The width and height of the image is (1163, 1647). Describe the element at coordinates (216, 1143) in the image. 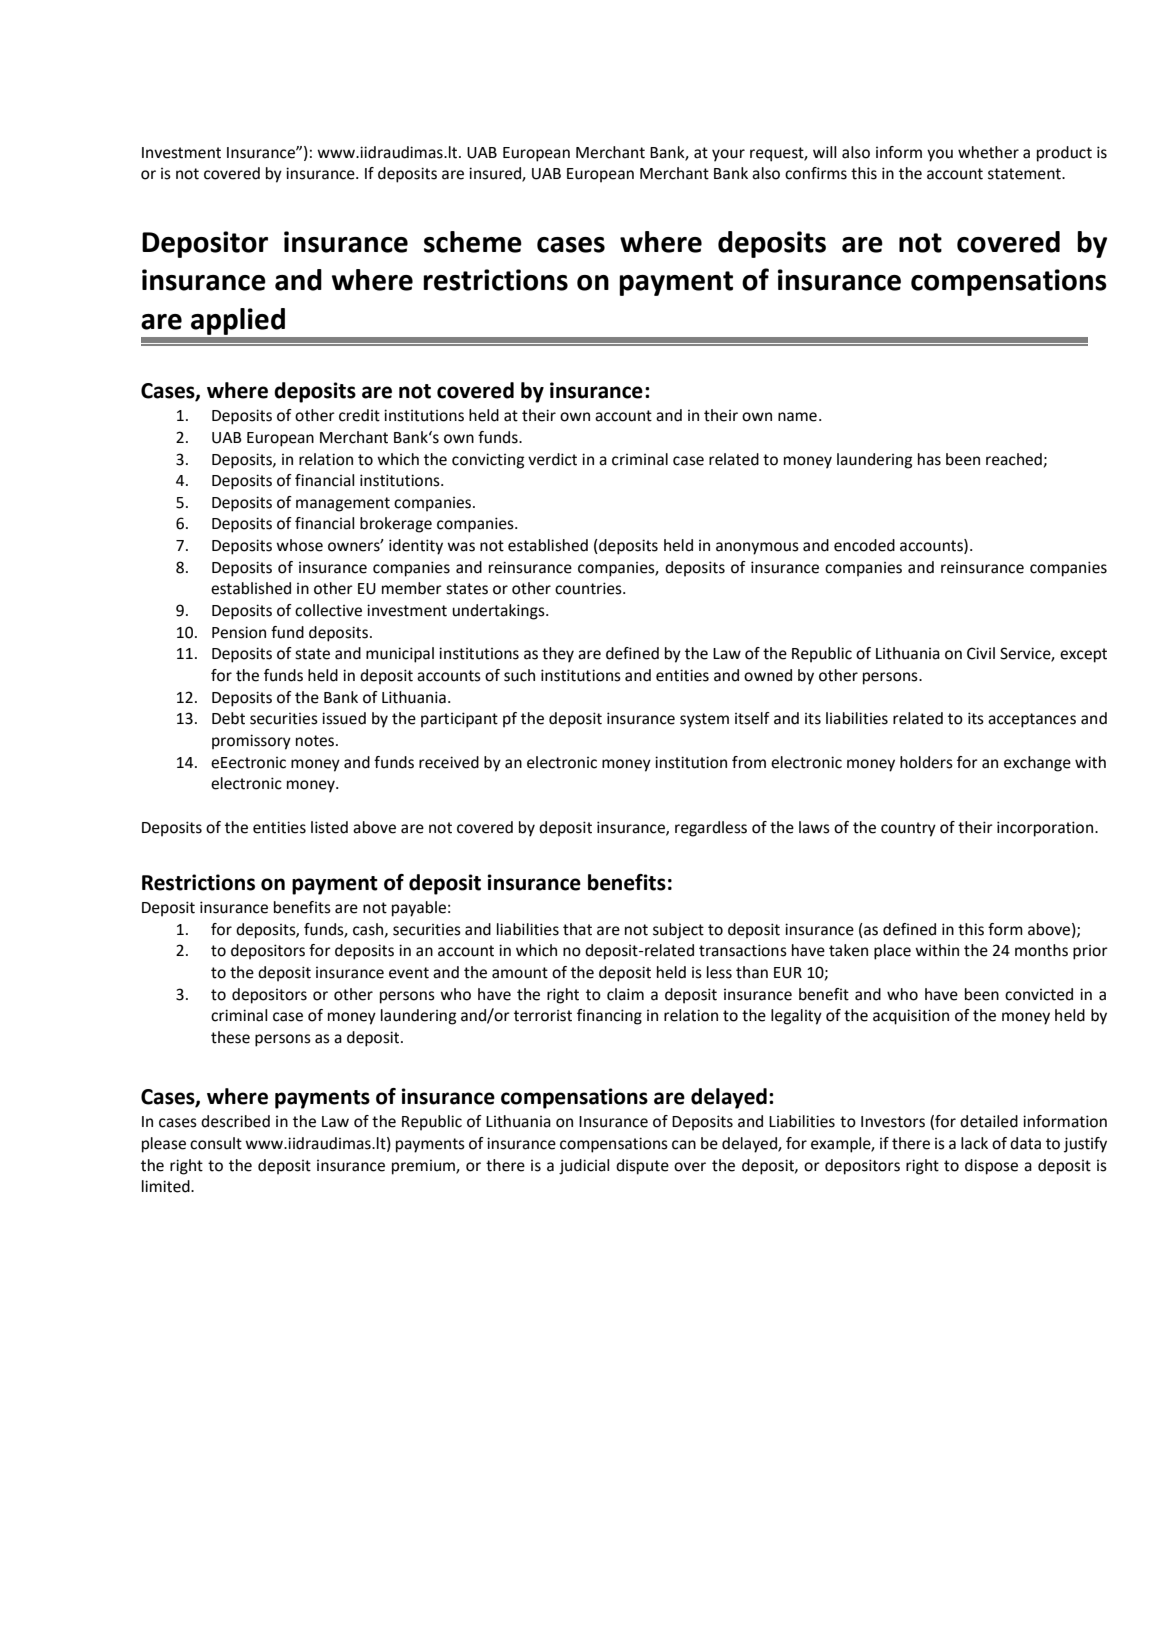

I see `consult` at that location.
